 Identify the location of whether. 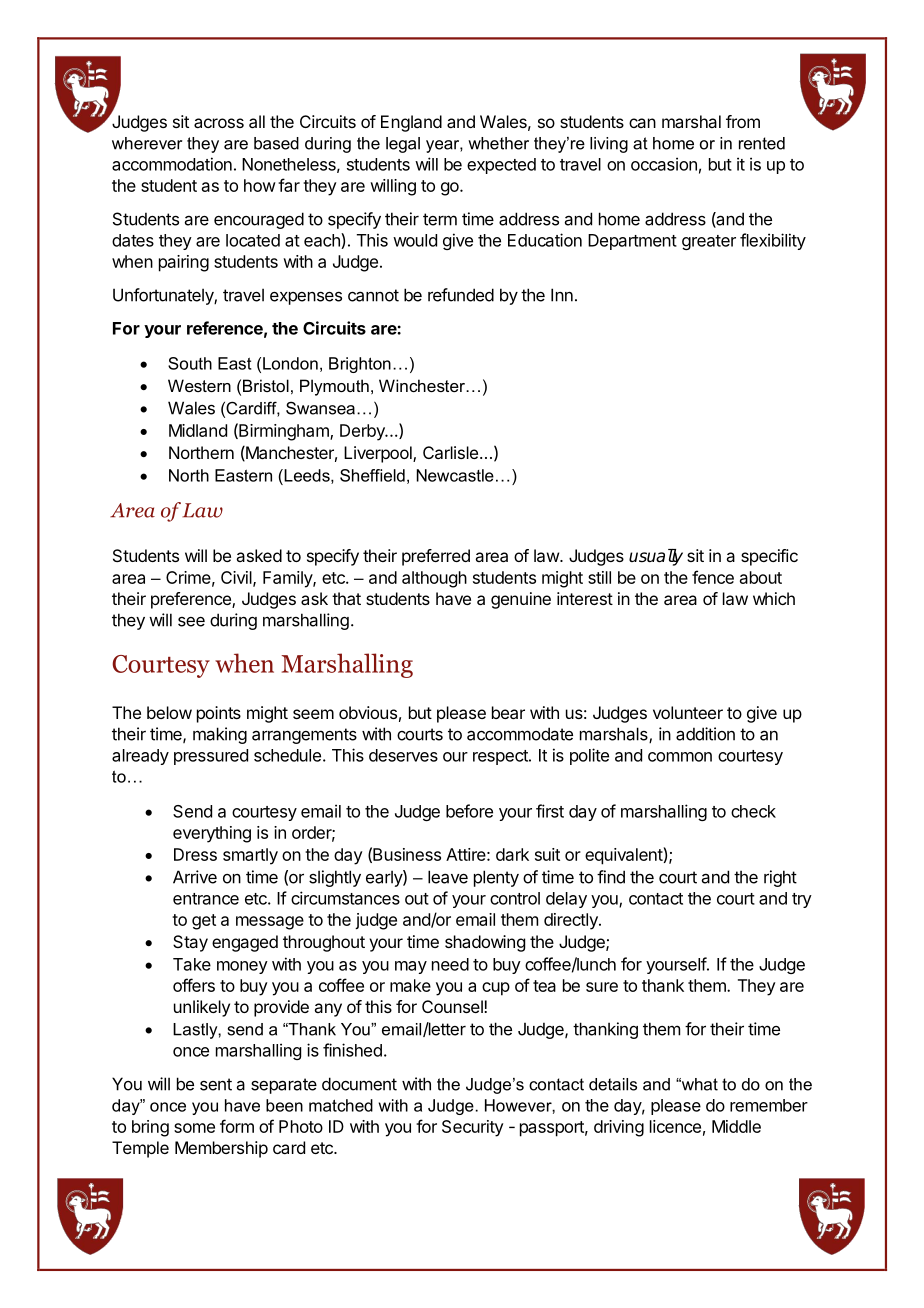
(498, 143).
